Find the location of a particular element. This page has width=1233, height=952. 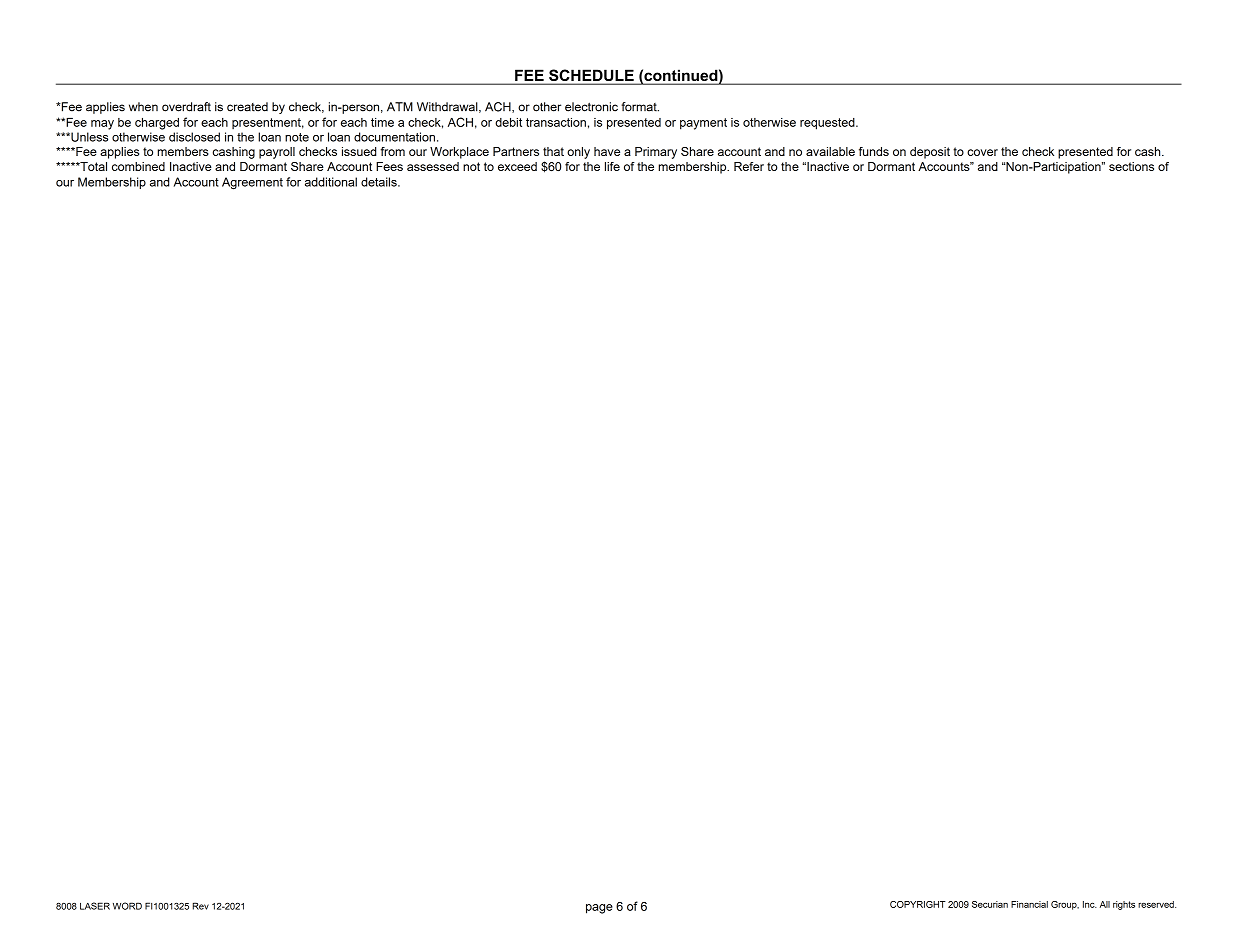

created is located at coordinates (247, 107).
